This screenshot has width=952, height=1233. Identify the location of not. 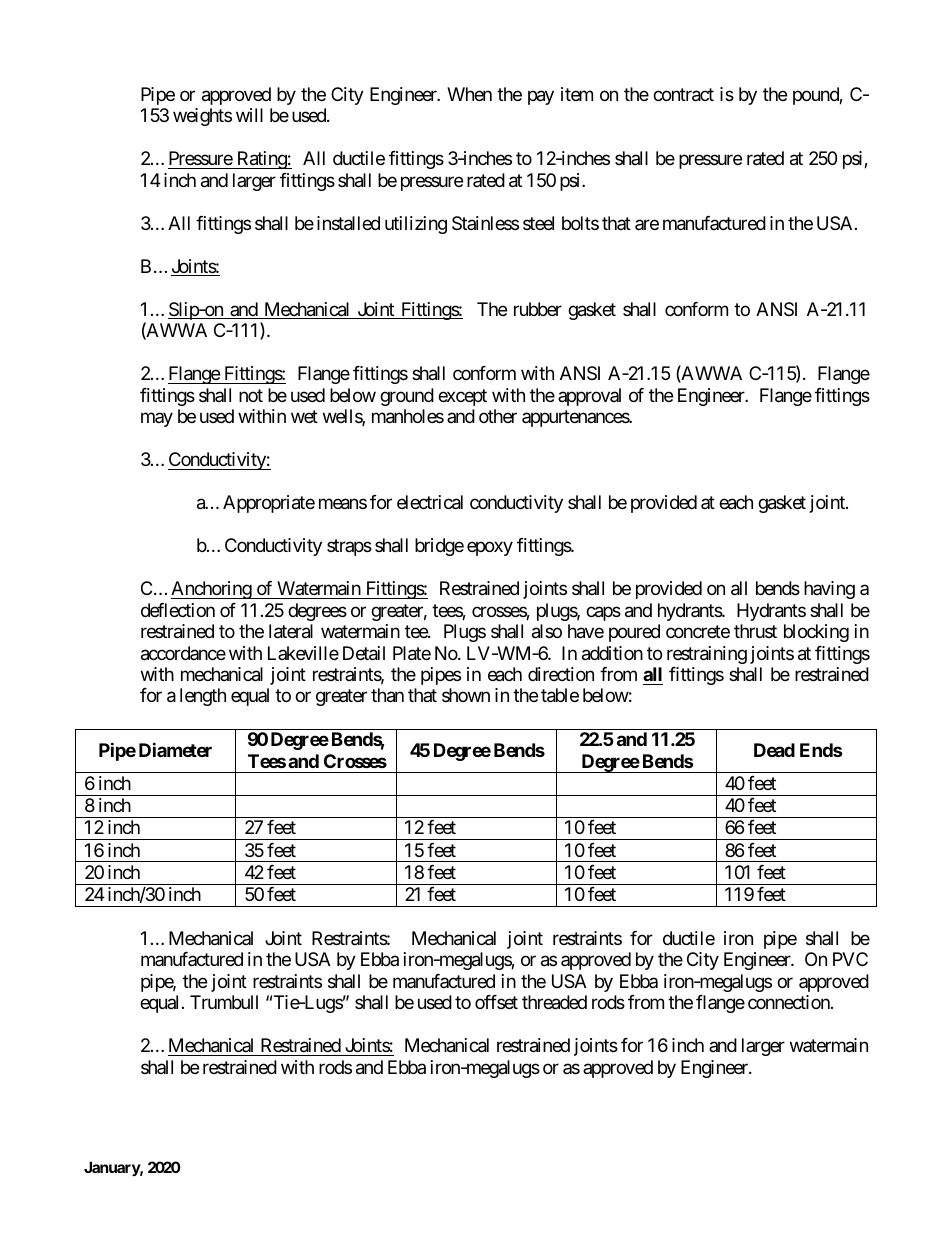
(251, 395).
